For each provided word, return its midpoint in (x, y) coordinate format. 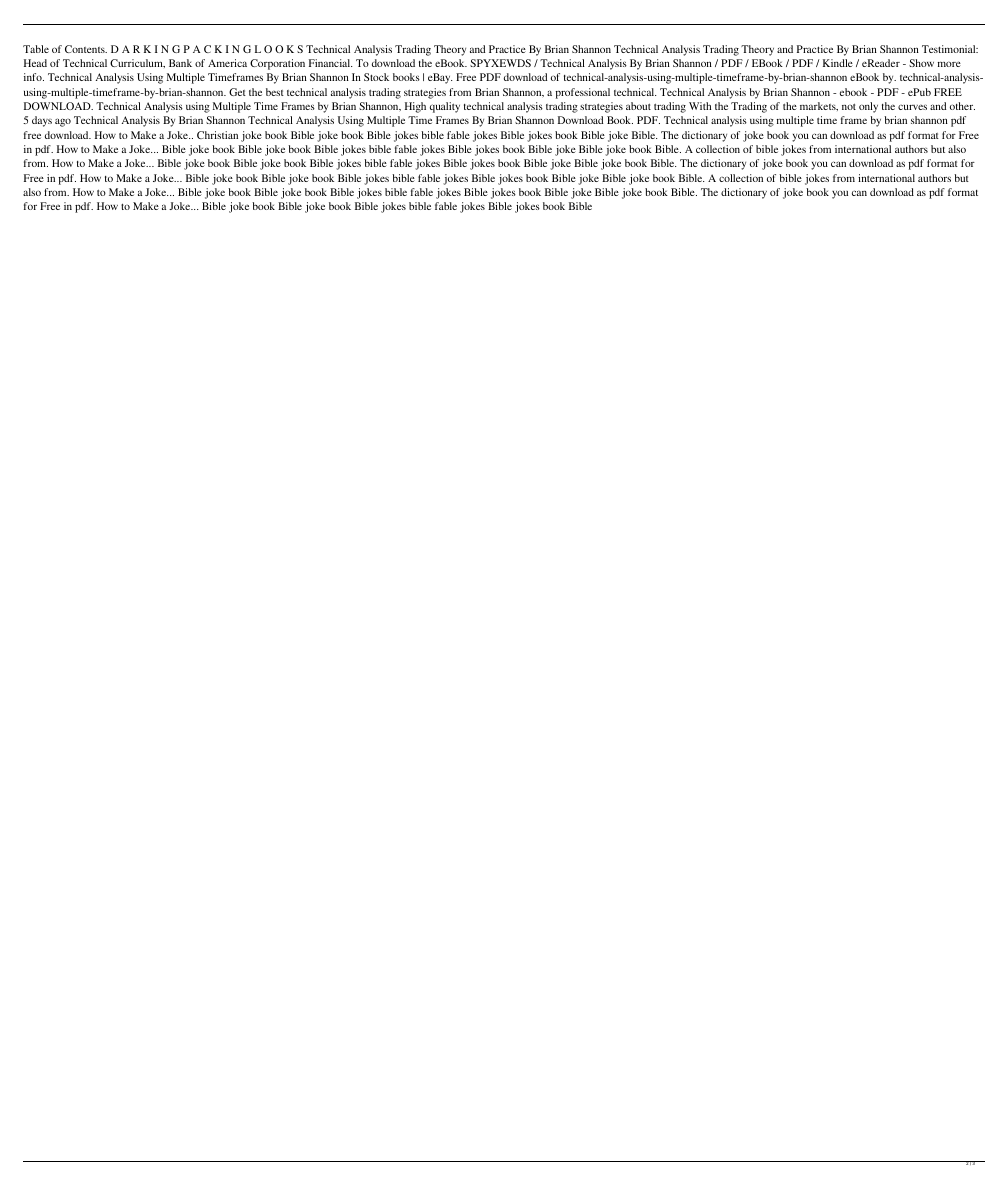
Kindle (838, 63)
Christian (217, 135)
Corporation (277, 64)
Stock (376, 77)
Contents (86, 49)
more (949, 64)
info (34, 77)
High (415, 107)
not (849, 106)
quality (445, 107)
